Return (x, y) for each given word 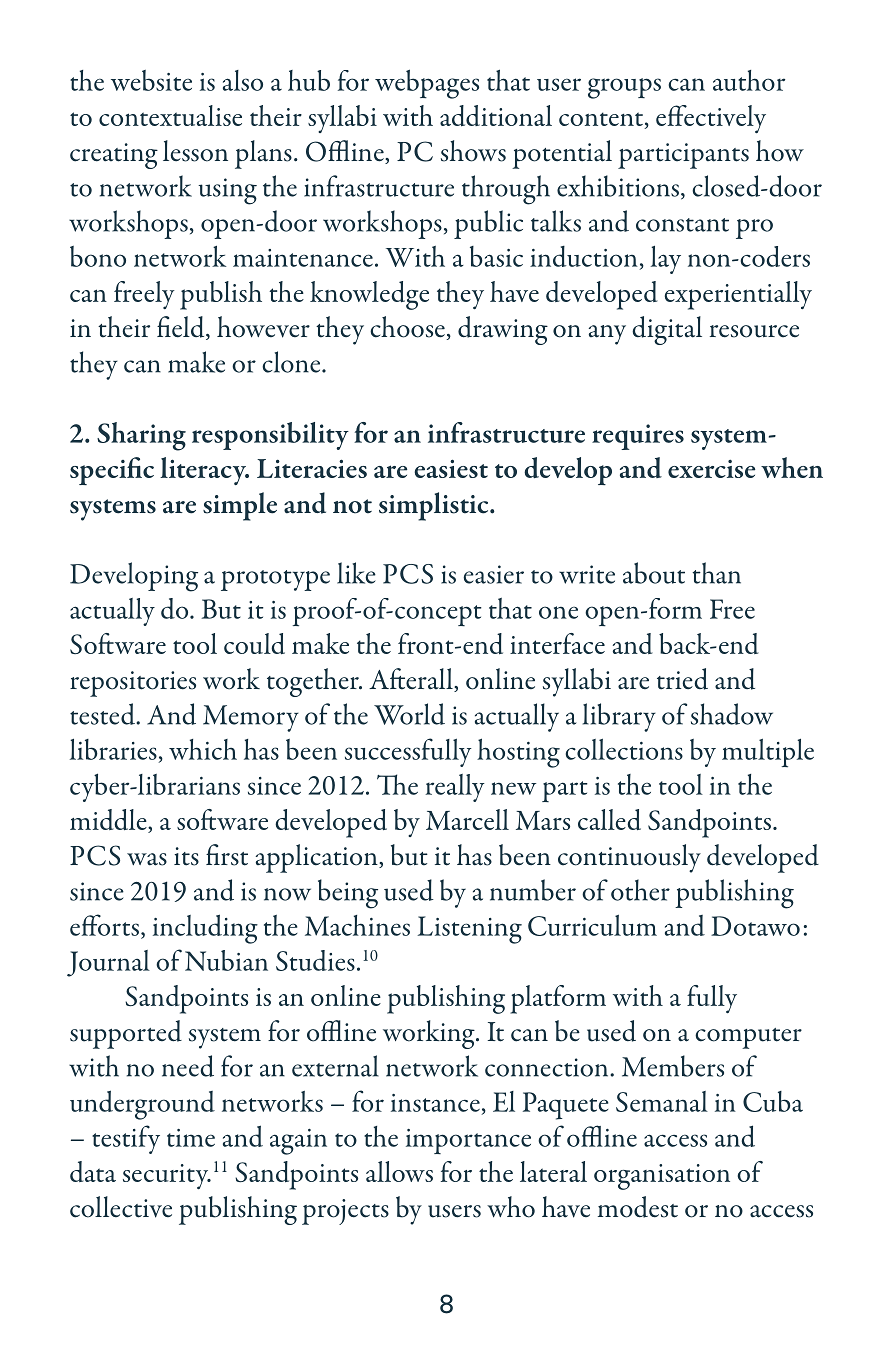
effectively (711, 119)
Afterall (412, 680)
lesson (195, 151)
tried (682, 679)
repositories (133, 684)
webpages (427, 84)
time (191, 1138)
